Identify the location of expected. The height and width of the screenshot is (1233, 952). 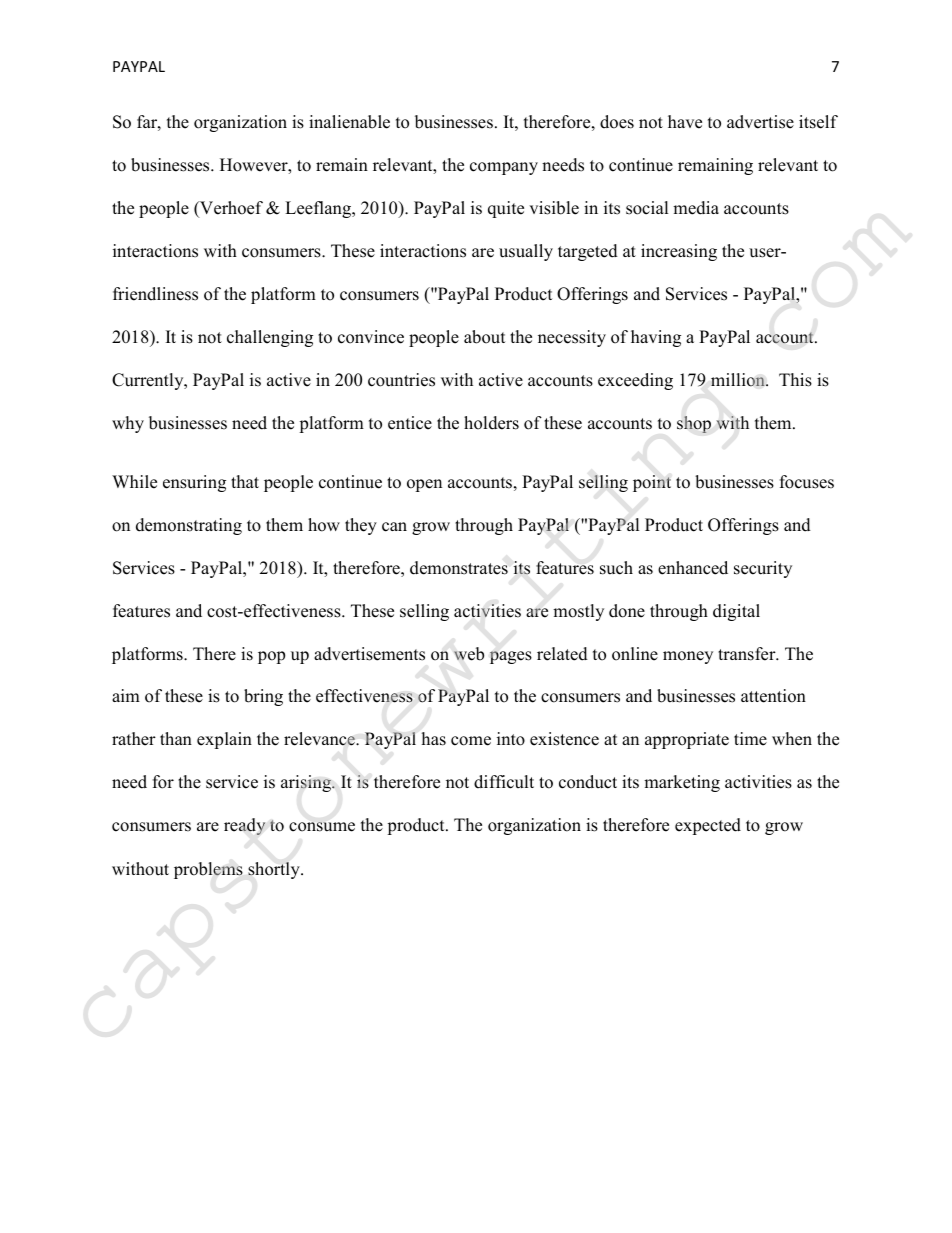
(708, 826).
